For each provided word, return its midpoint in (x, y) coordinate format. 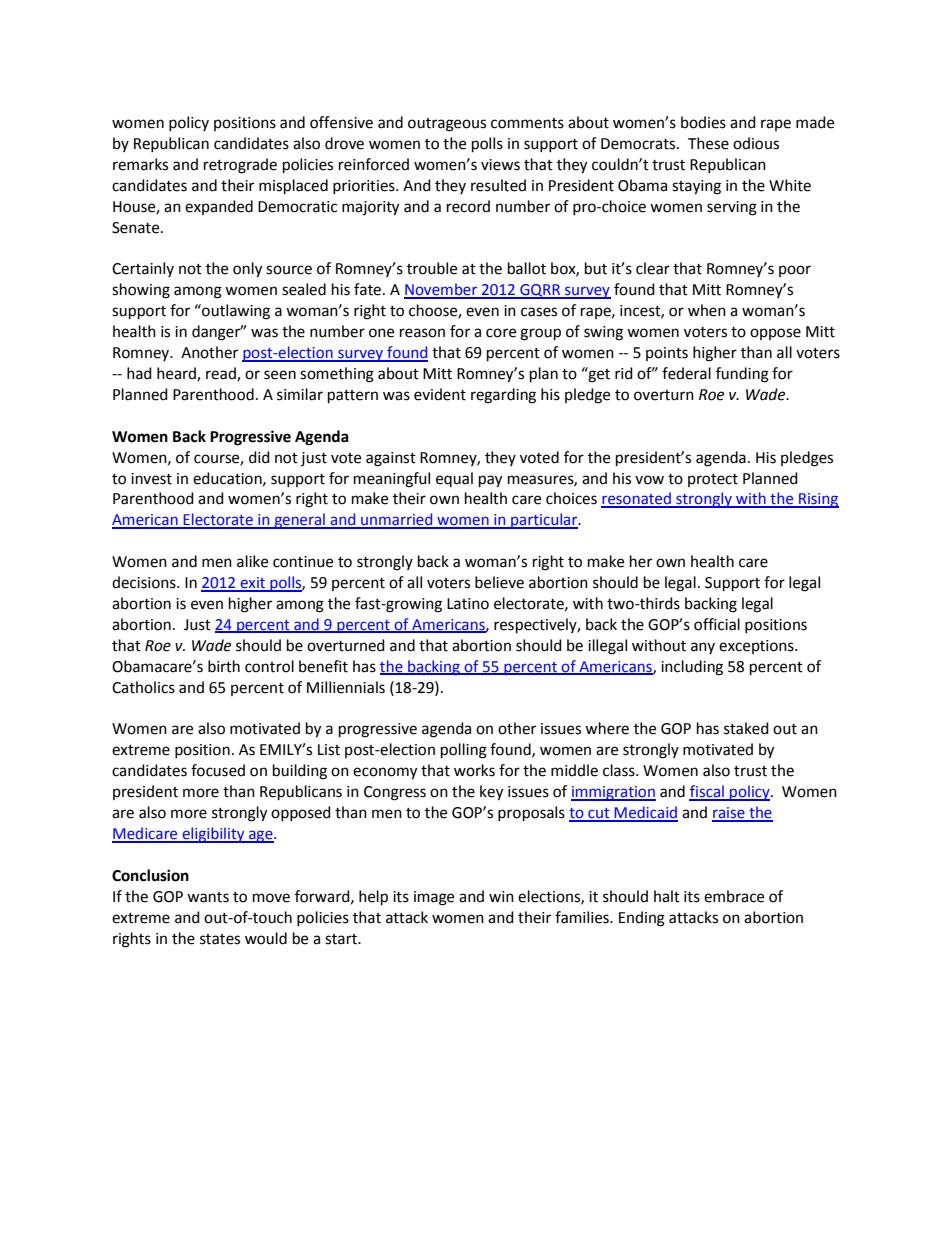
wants (208, 897)
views (500, 165)
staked (746, 728)
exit (252, 584)
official (717, 624)
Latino (468, 604)
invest (151, 479)
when (707, 310)
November (442, 290)
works (474, 770)
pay (490, 481)
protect (713, 480)
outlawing (235, 312)
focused (218, 770)
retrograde (240, 166)
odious (756, 143)
